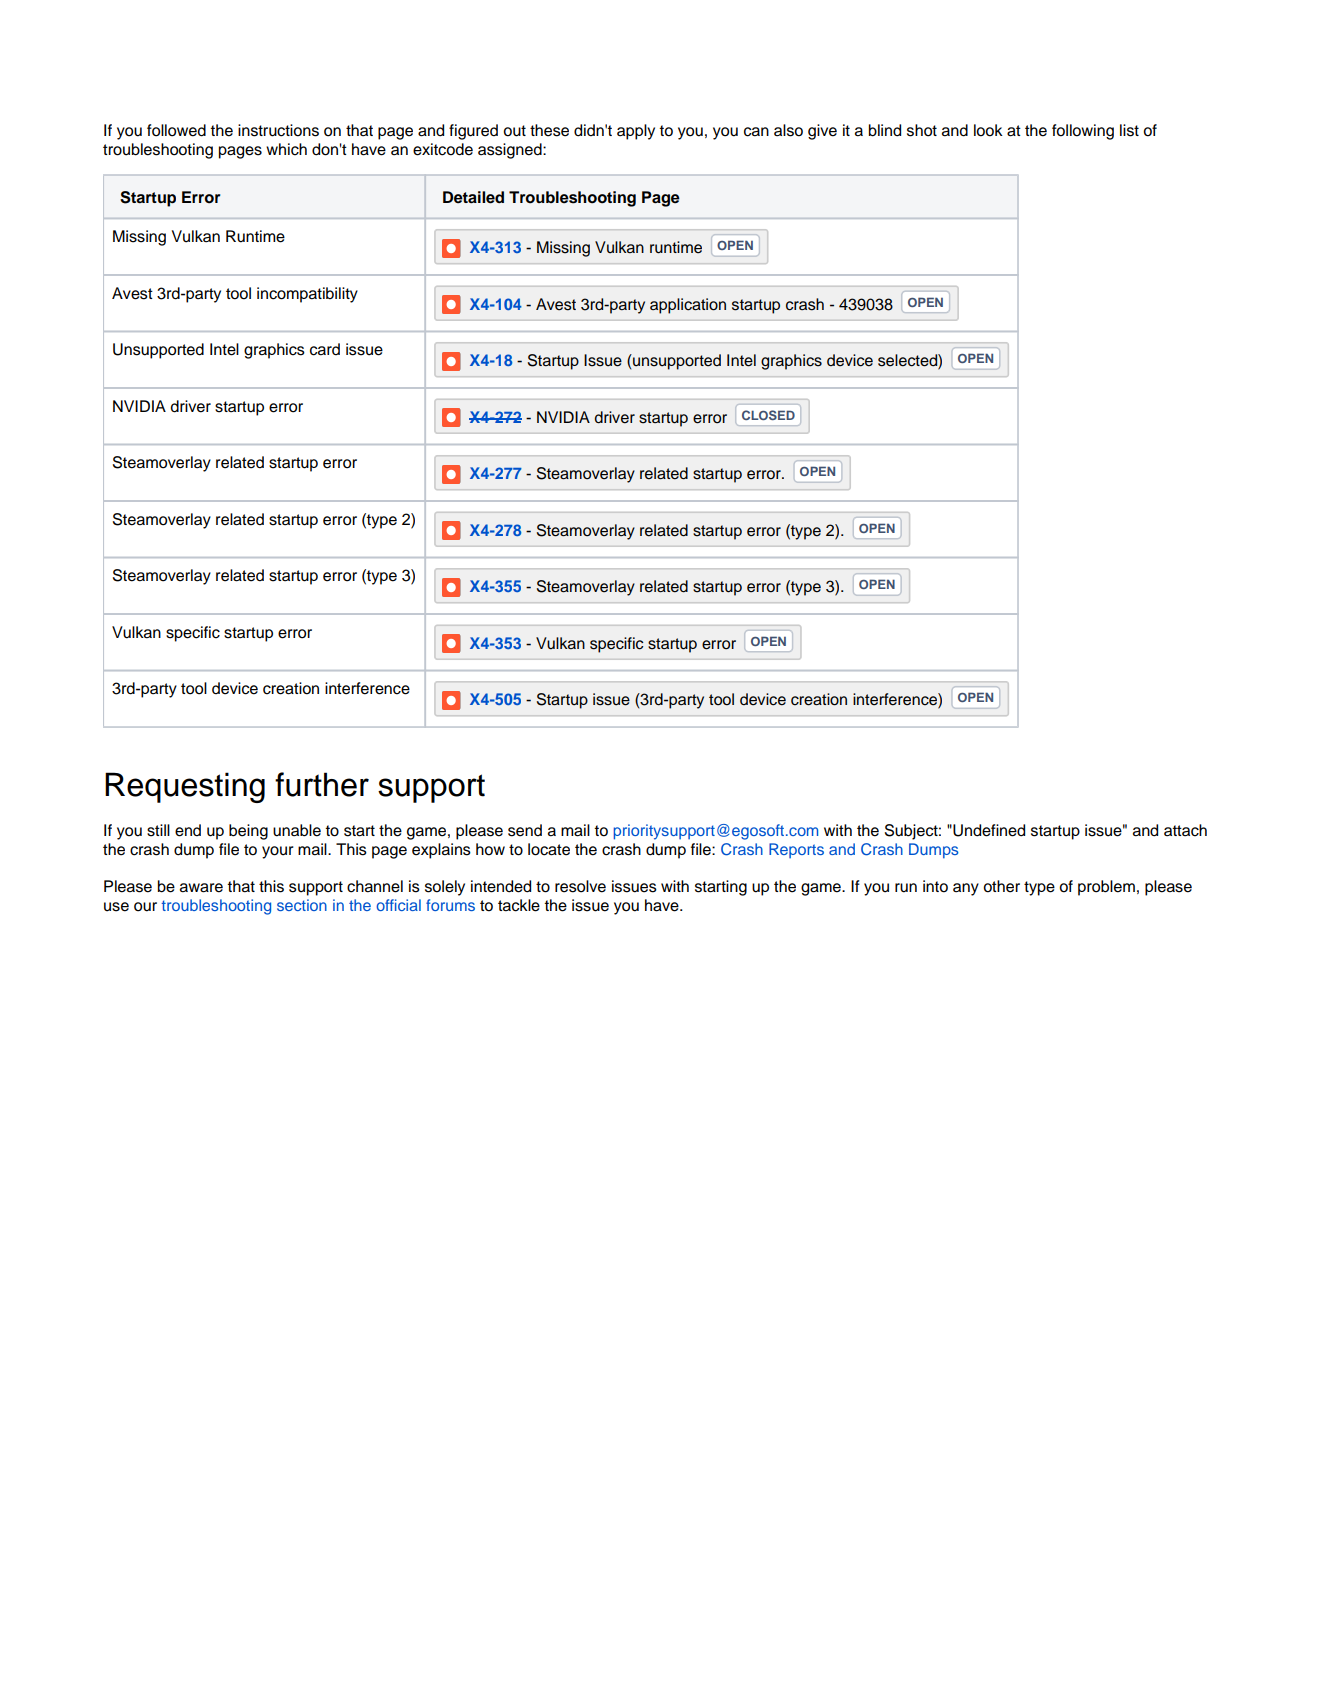 The height and width of the page is (1705, 1317). What do you see at coordinates (580, 886) in the page?
I see `resolve` at bounding box center [580, 886].
